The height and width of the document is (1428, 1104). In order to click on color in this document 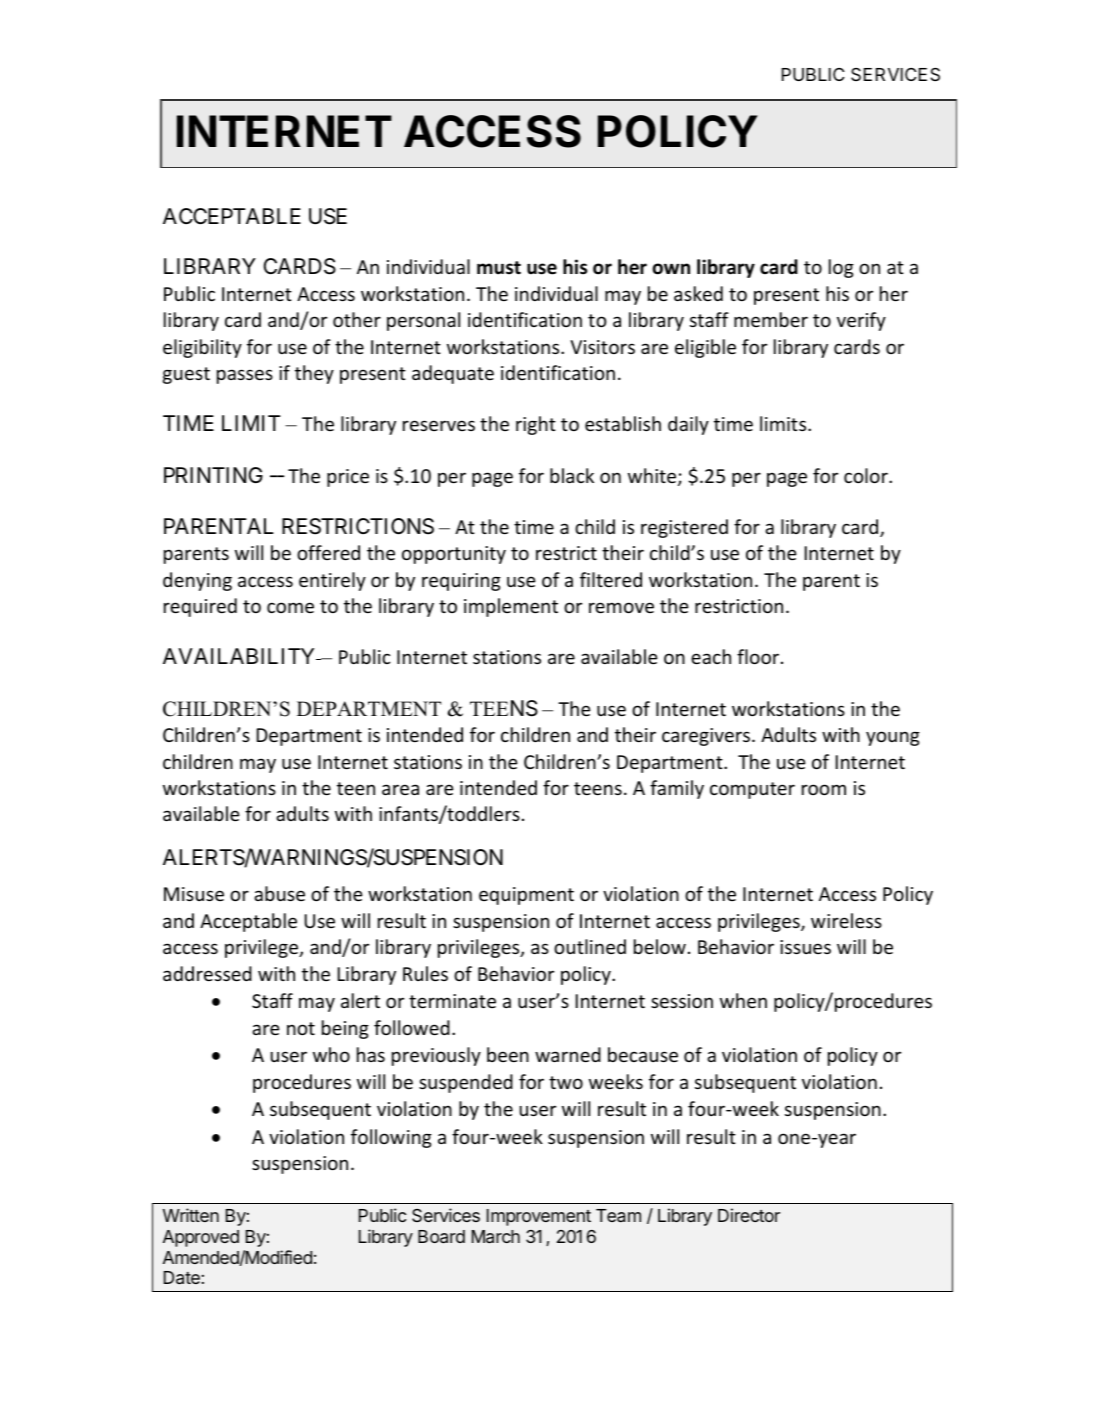, I will do `click(867, 475)`.
